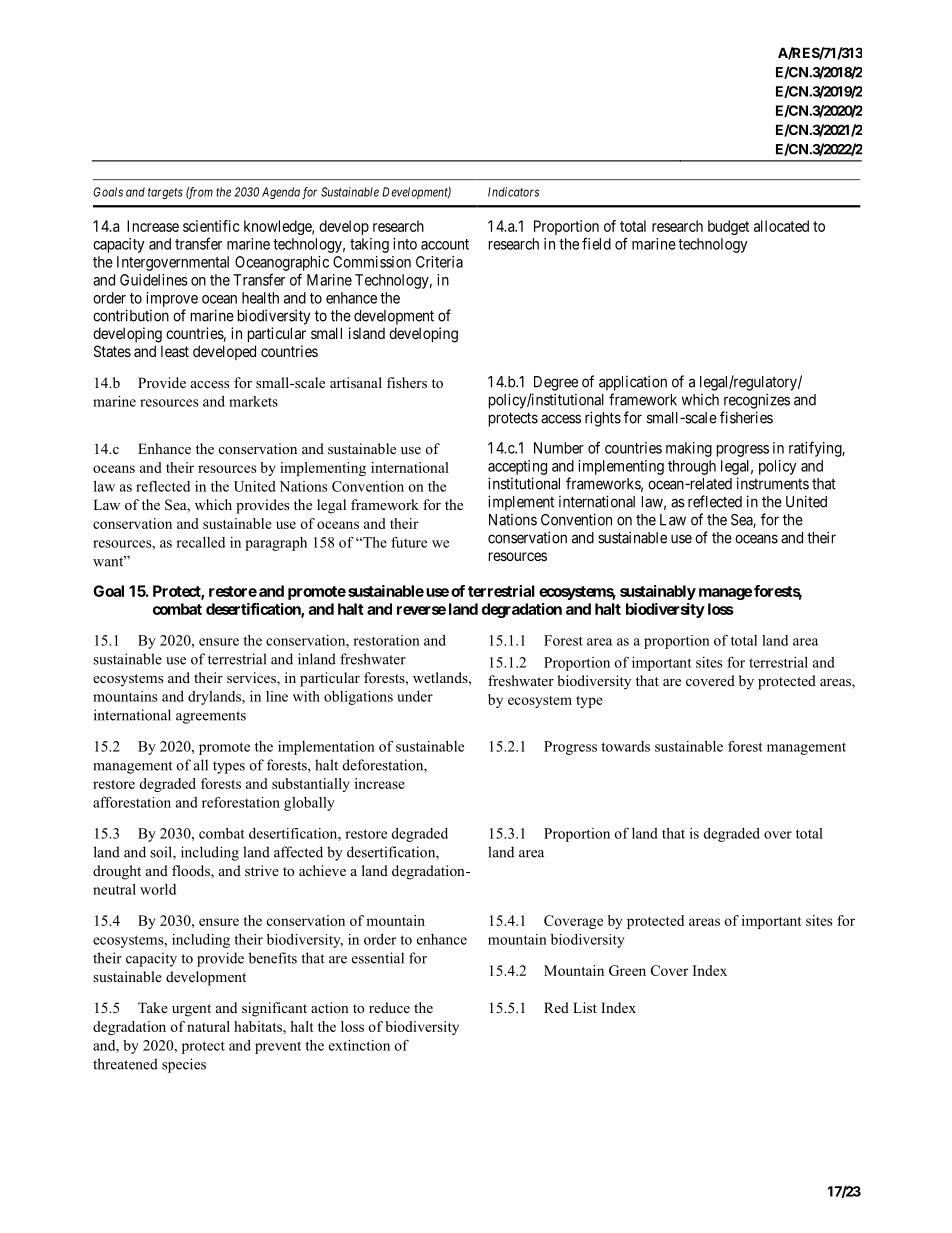  I want to click on budget, so click(728, 227).
